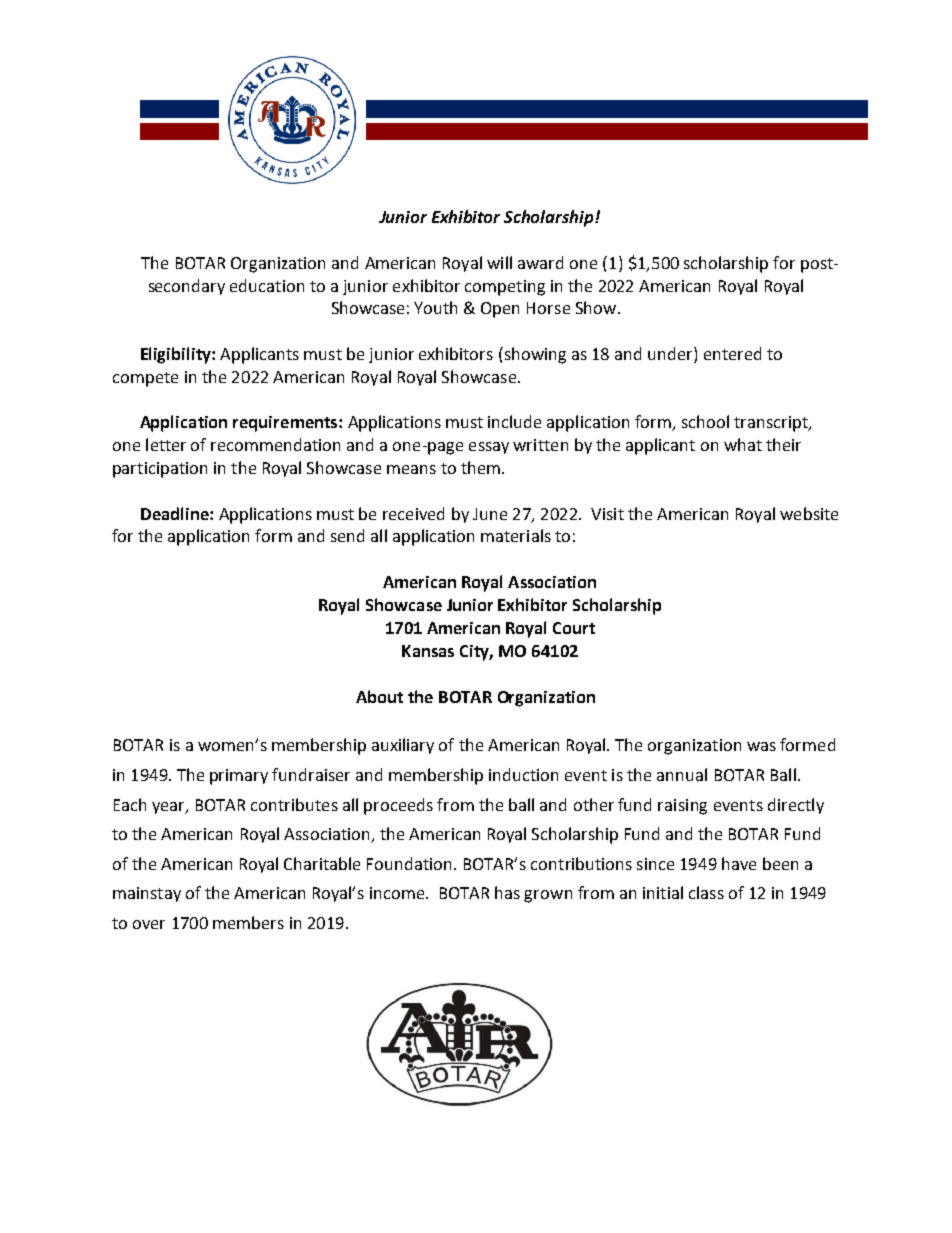 The image size is (952, 1233). I want to click on competing, so click(505, 288).
